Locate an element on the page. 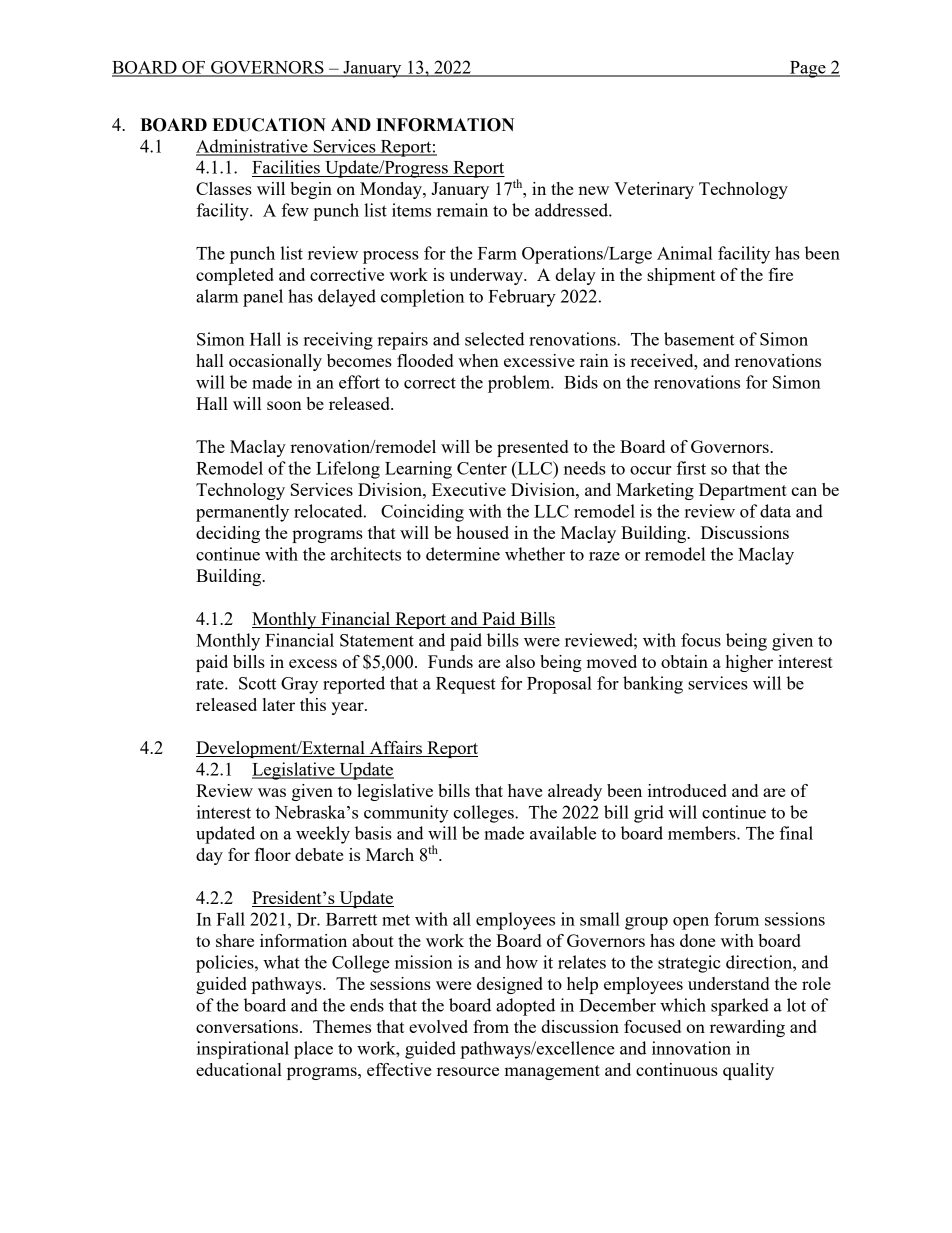  data is located at coordinates (775, 511).
